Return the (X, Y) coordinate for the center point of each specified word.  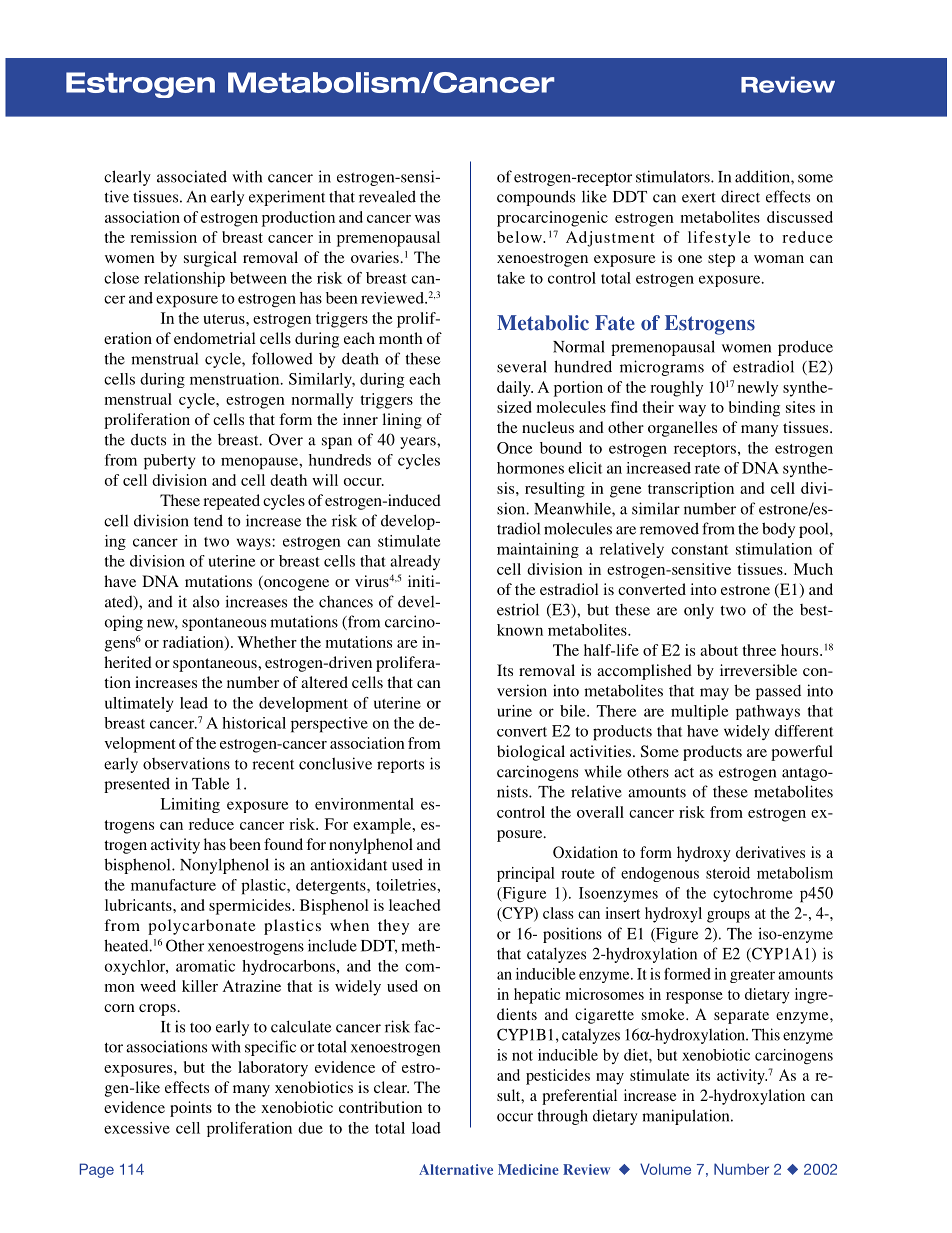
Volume (665, 1169)
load (426, 1128)
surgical (210, 259)
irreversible (758, 670)
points (191, 1109)
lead (194, 703)
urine (514, 711)
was (427, 219)
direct (740, 196)
